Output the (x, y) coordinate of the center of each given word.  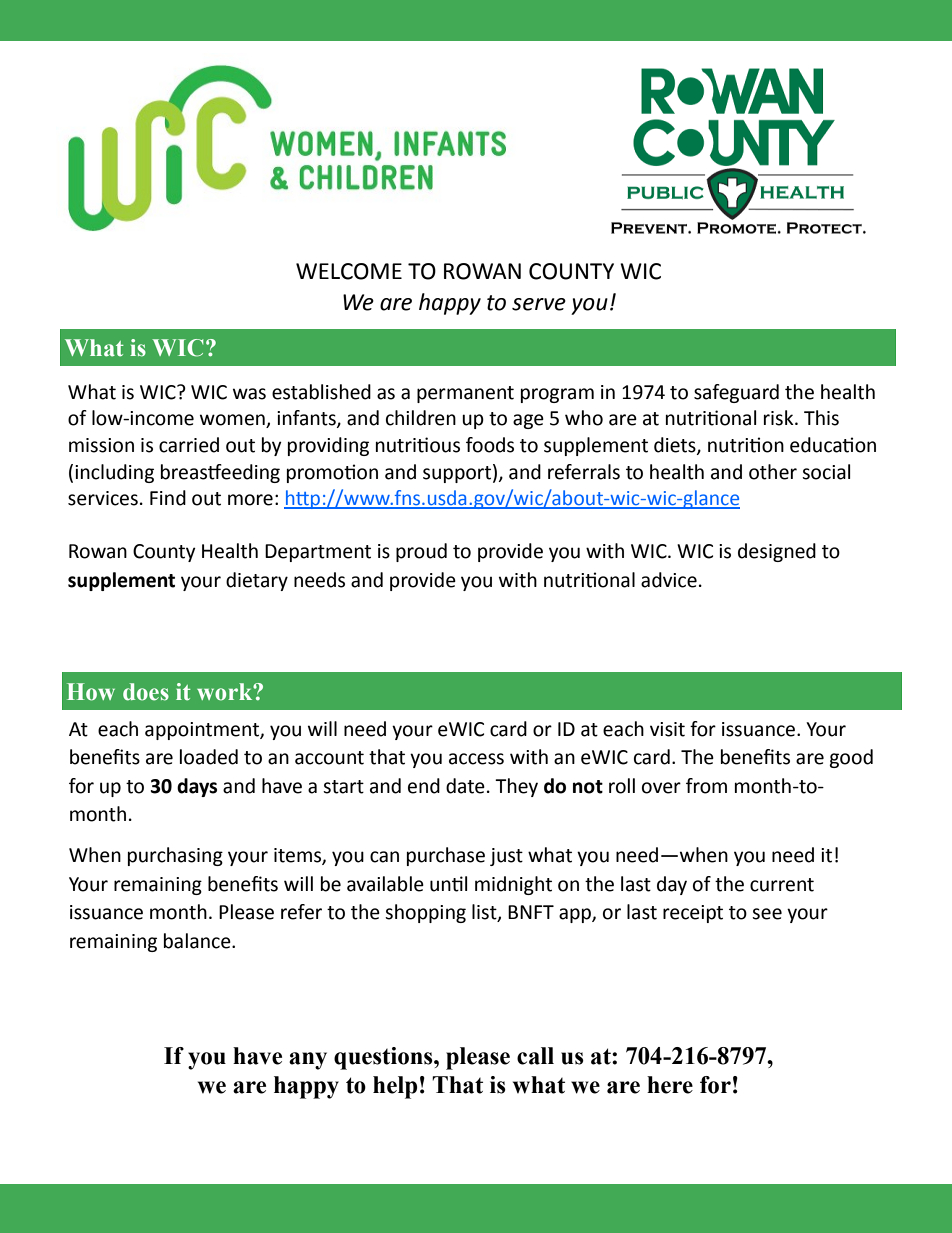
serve (539, 304)
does (146, 692)
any (308, 1061)
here (670, 1085)
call (535, 1056)
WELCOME (349, 271)
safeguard (736, 393)
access (476, 759)
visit (667, 729)
